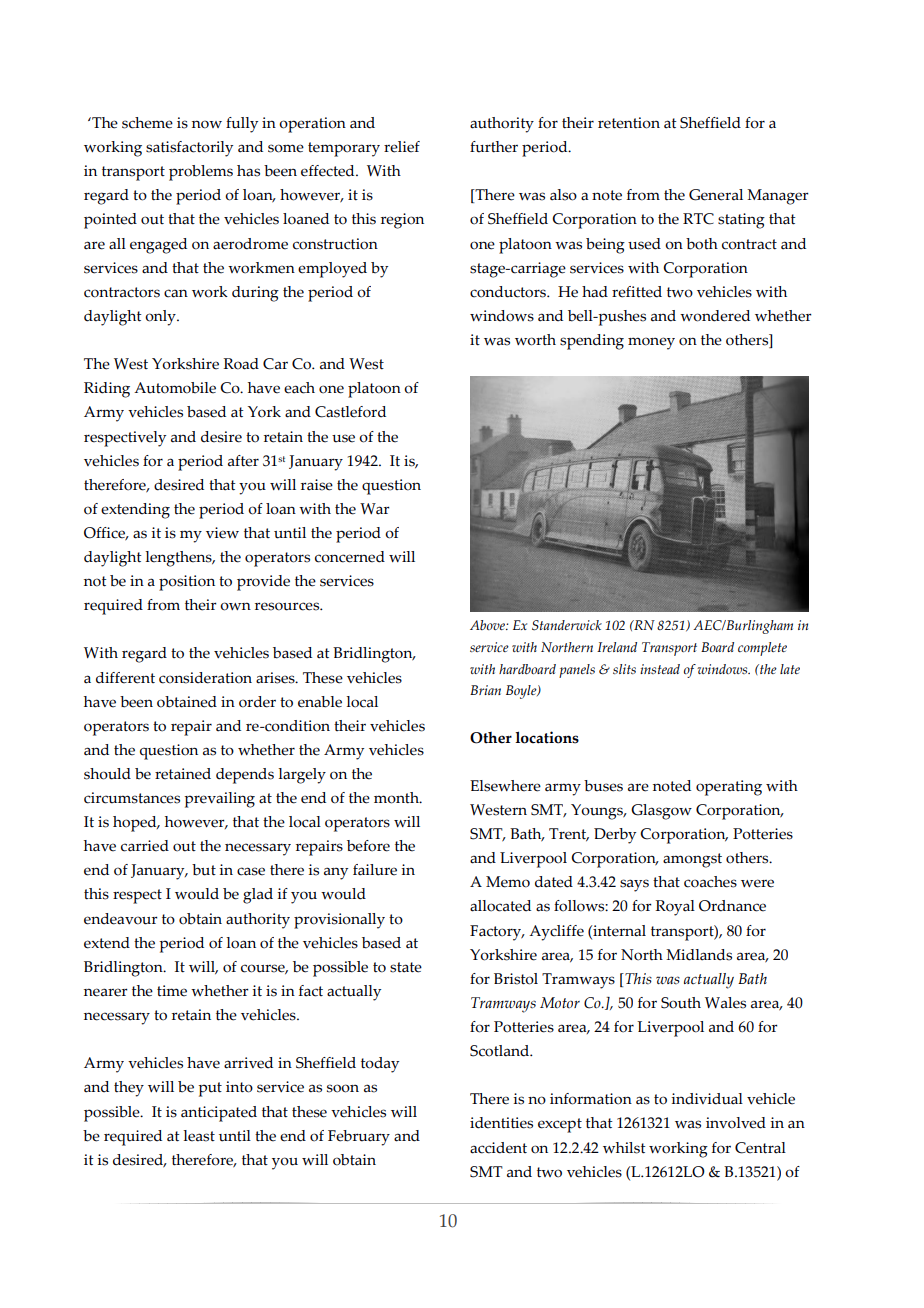 The width and height of the document is (924, 1308). What do you see at coordinates (707, 1099) in the document?
I see `individual` at bounding box center [707, 1099].
